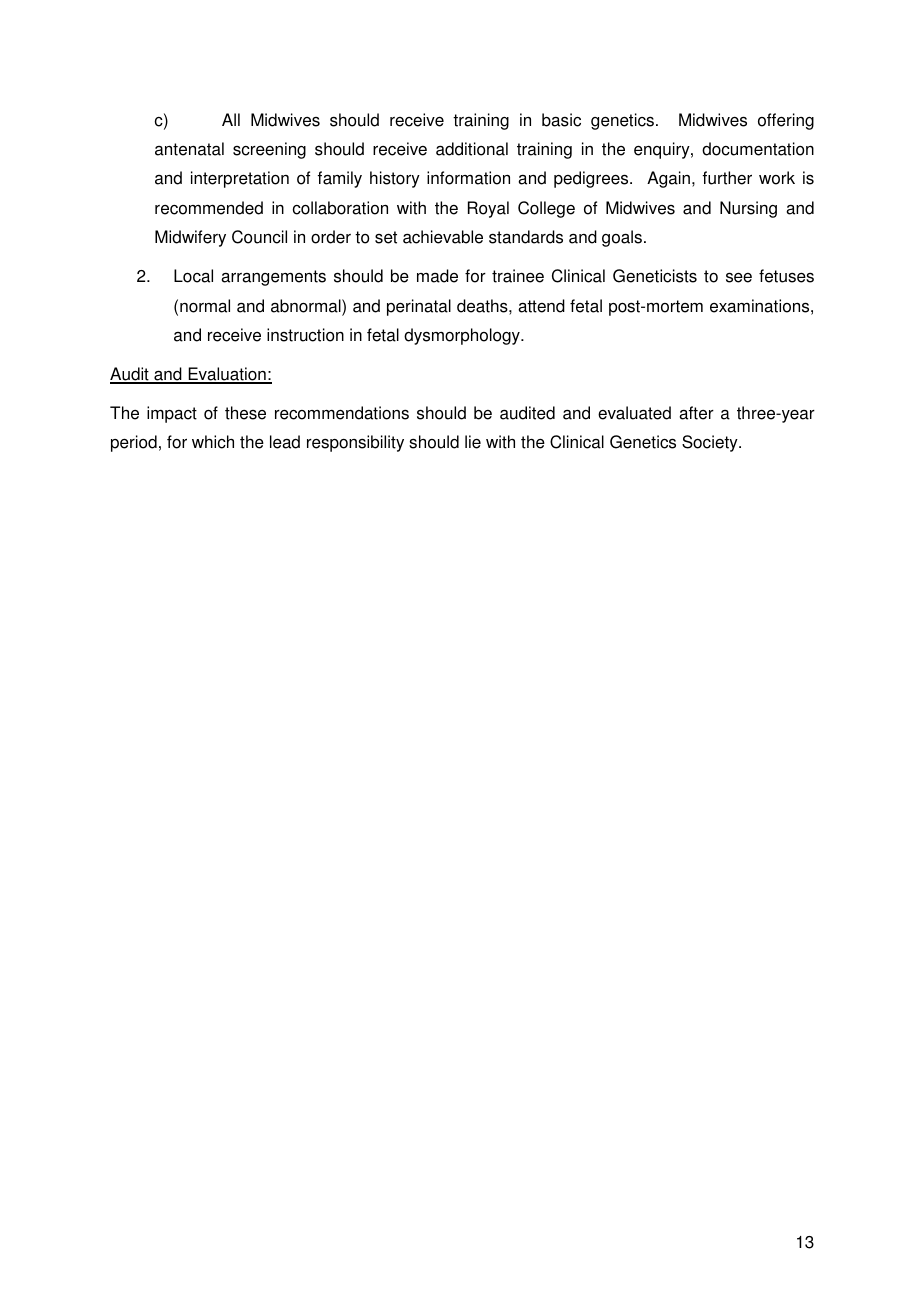  Describe the element at coordinates (622, 238) in the document. I see `goals` at that location.
